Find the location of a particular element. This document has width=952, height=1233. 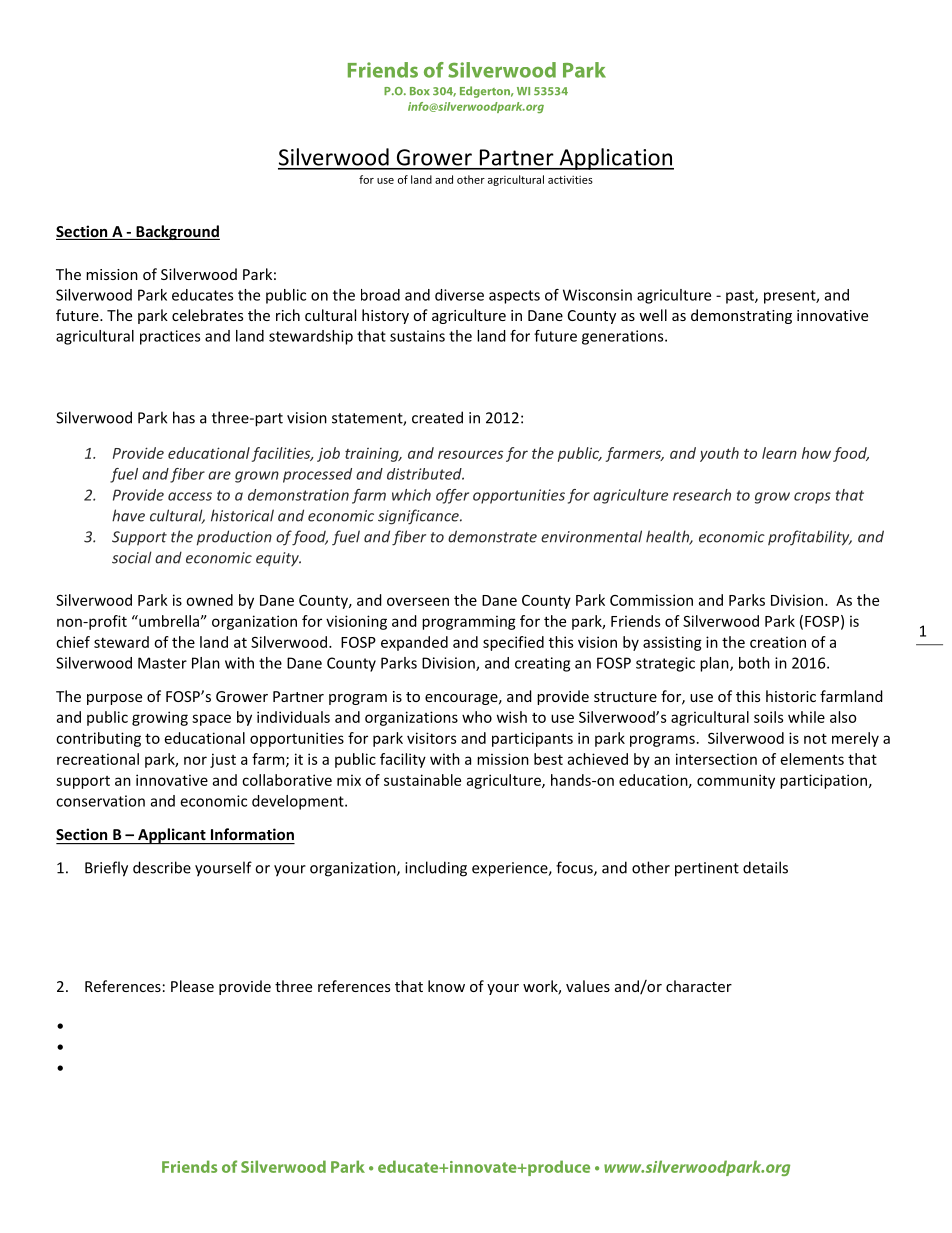

Box is located at coordinates (420, 91).
